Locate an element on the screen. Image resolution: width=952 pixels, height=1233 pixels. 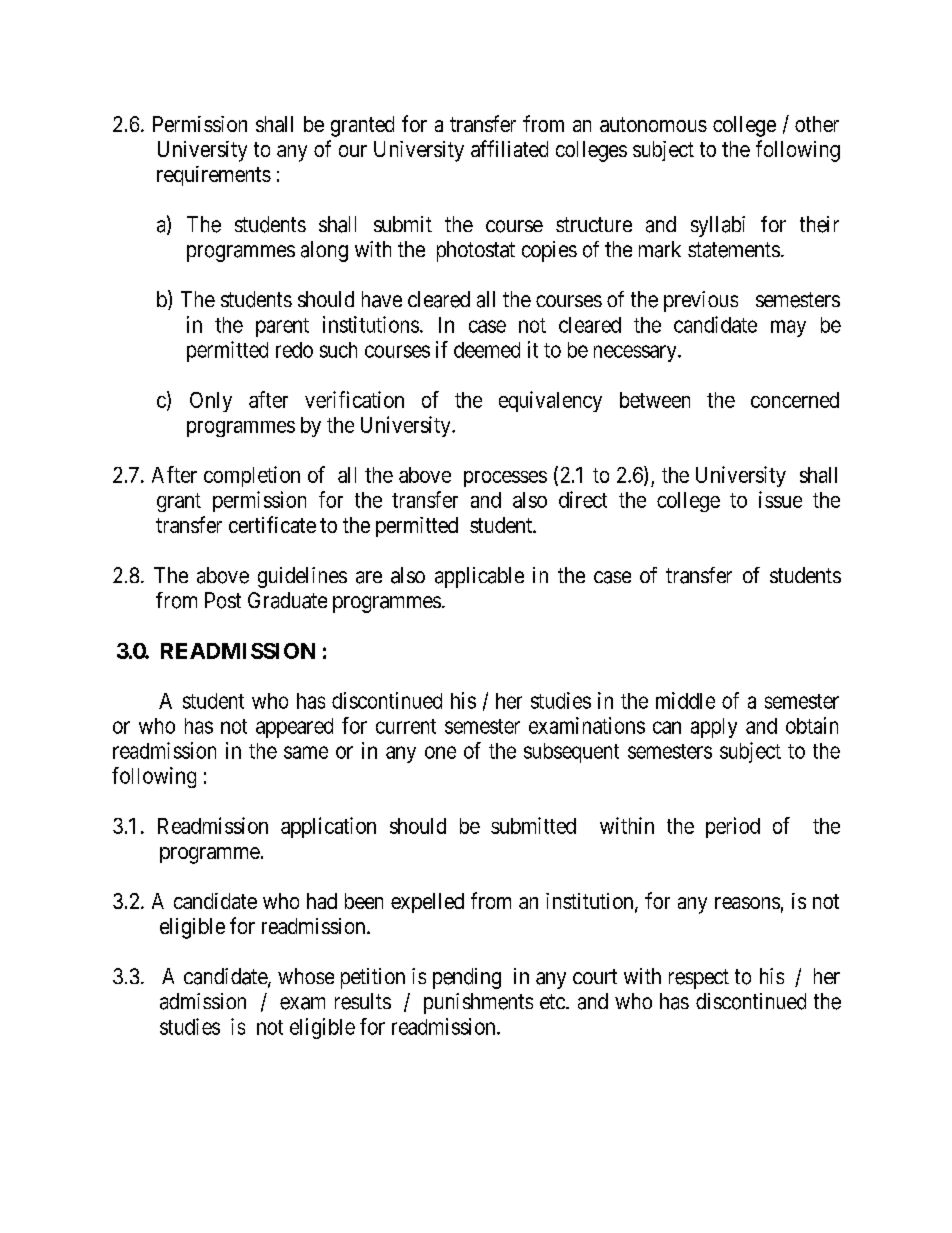
applicable is located at coordinates (479, 577).
